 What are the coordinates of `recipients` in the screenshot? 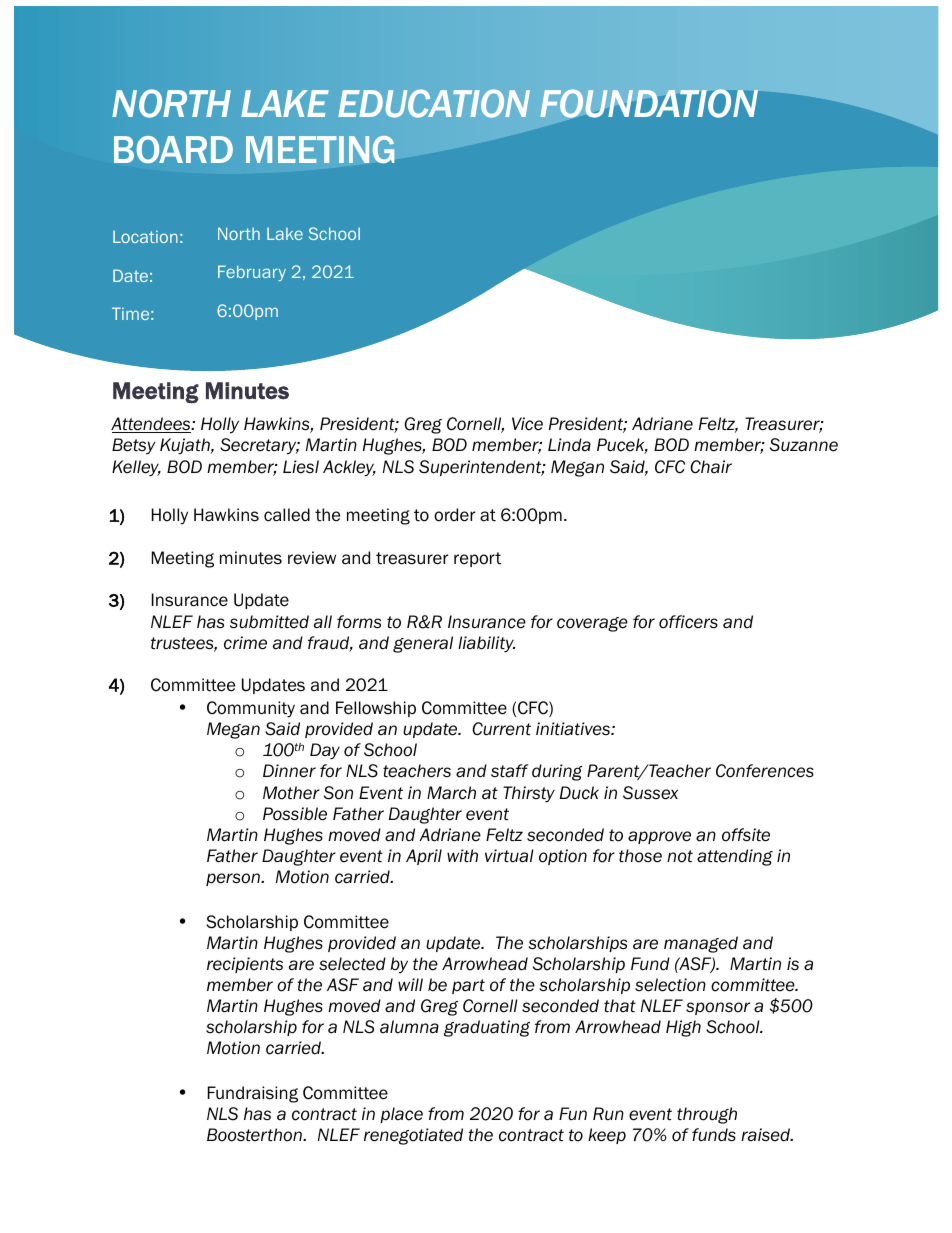 It's located at (245, 965).
